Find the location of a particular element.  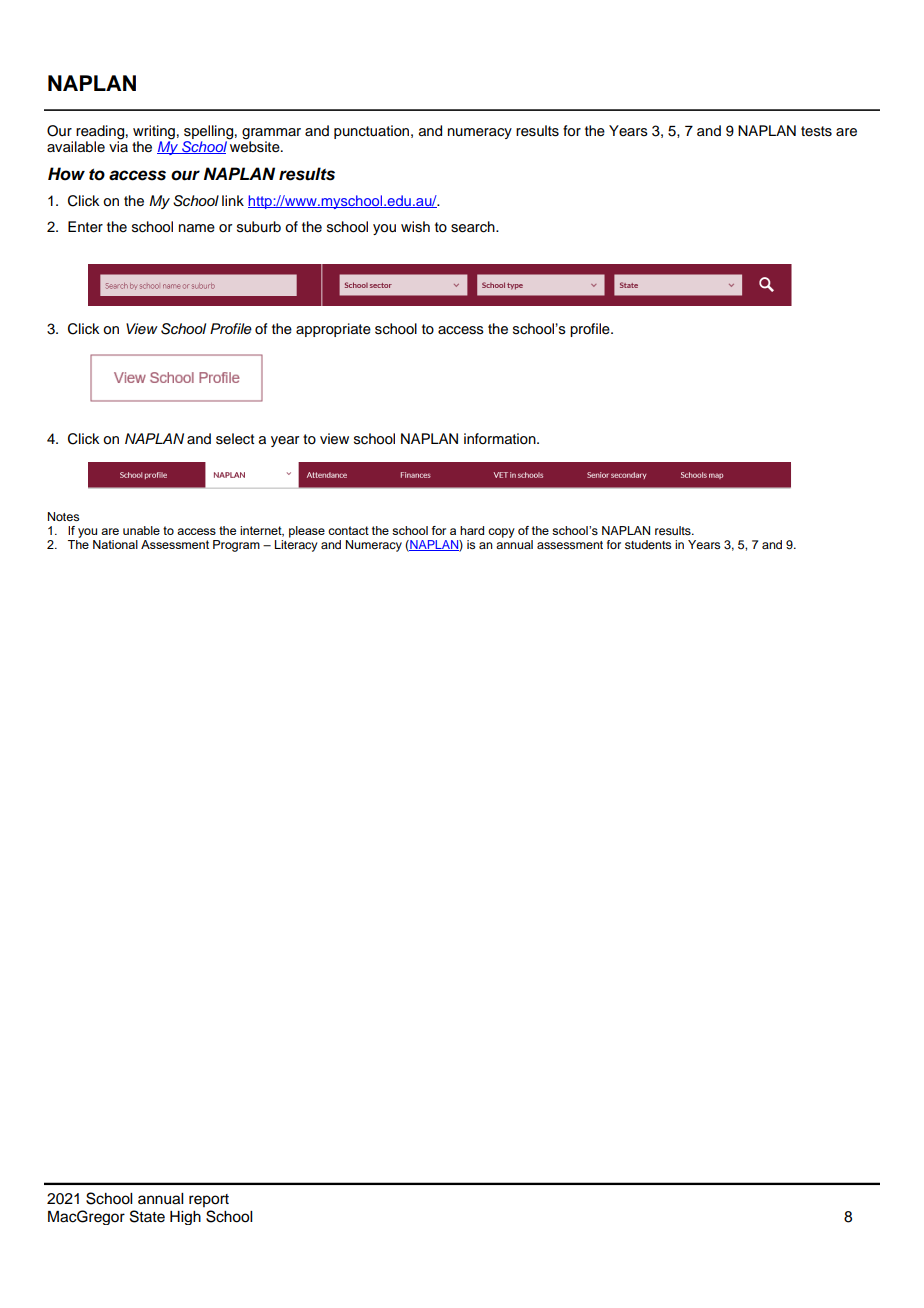

tests is located at coordinates (816, 131).
